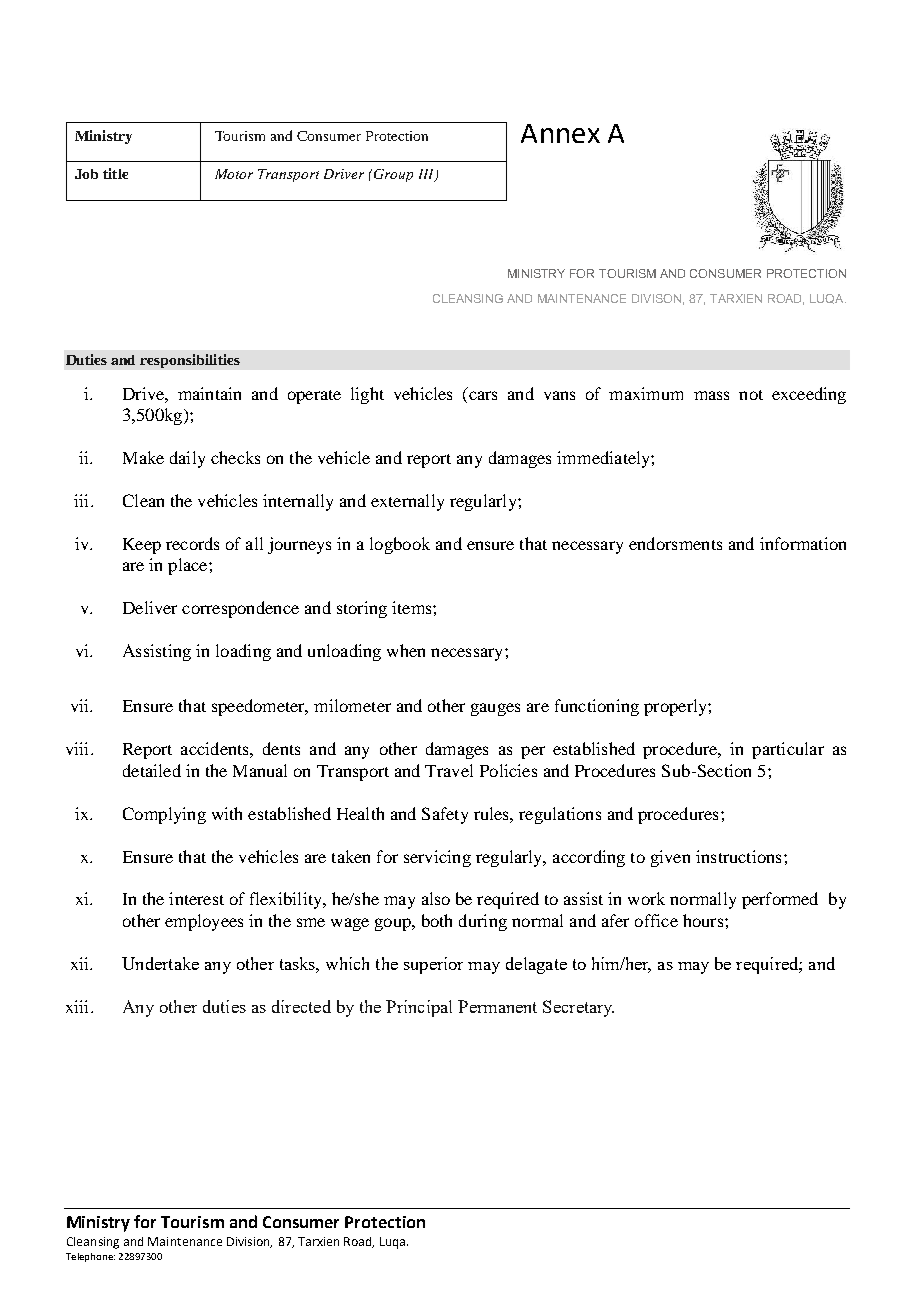  What do you see at coordinates (495, 709) in the screenshot?
I see `gauges` at bounding box center [495, 709].
